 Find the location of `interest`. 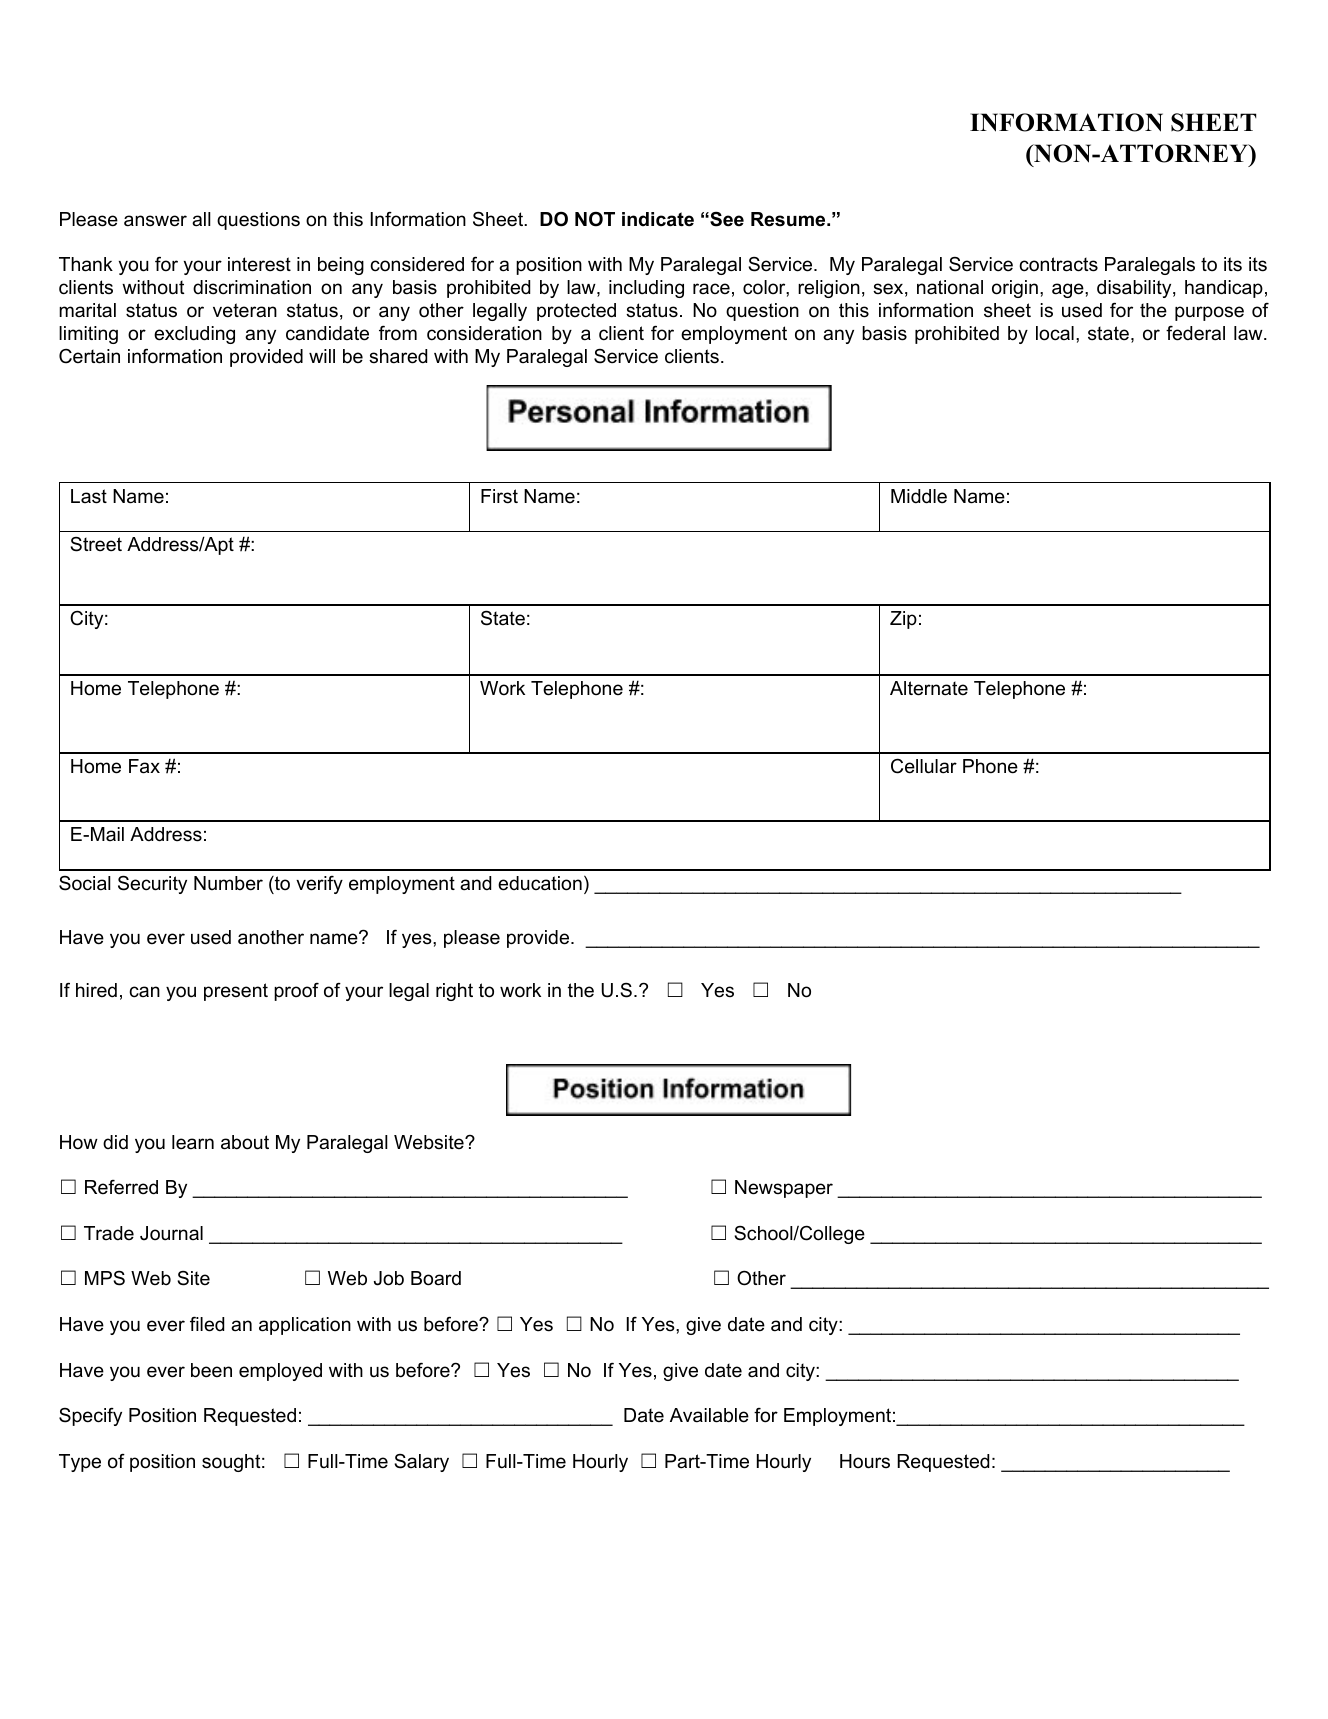

interest is located at coordinates (259, 264).
